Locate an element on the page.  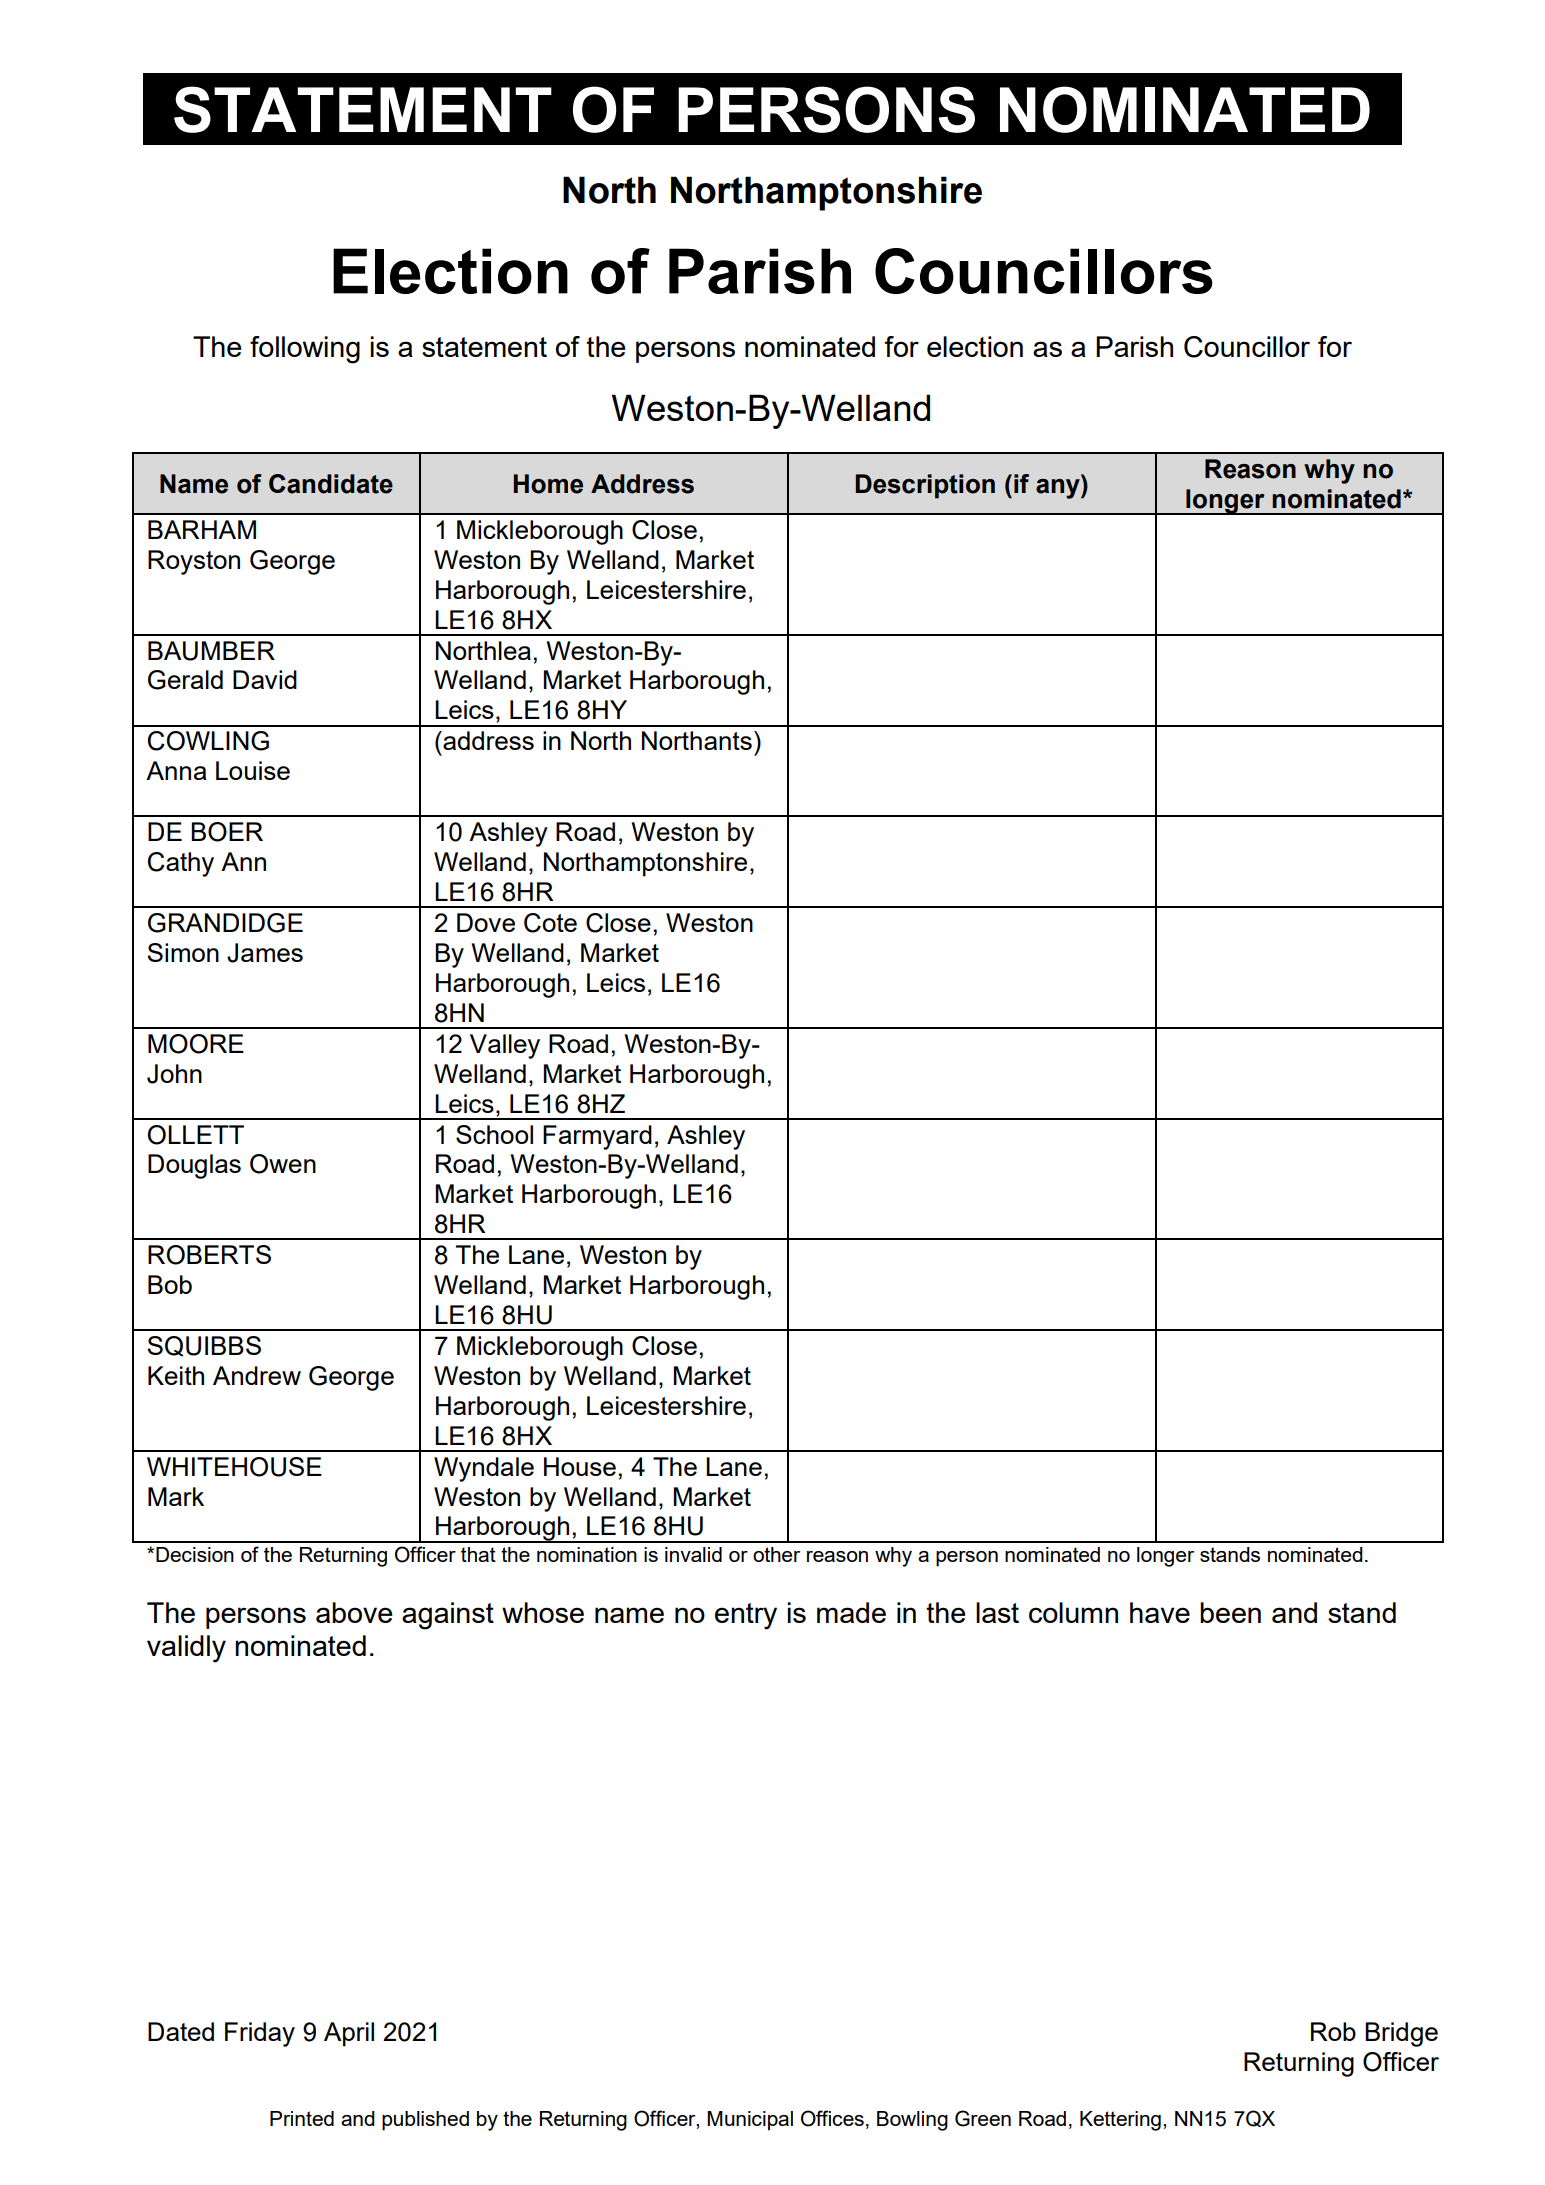
Municipal is located at coordinates (750, 2121).
